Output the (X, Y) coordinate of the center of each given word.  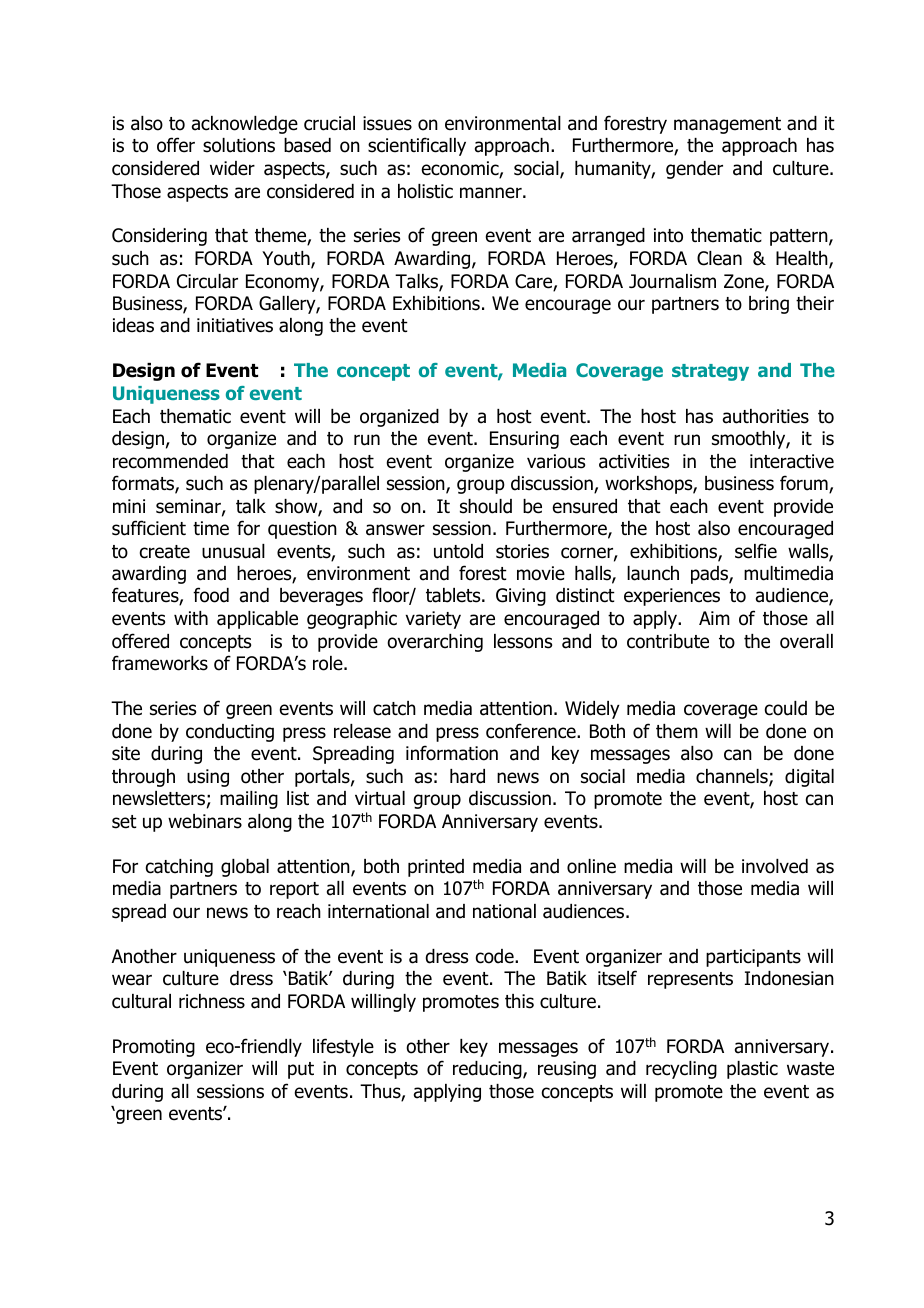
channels (733, 777)
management (727, 125)
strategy (710, 372)
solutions (239, 145)
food (211, 595)
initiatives (235, 325)
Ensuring (524, 440)
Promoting (154, 1048)
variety (433, 620)
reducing (488, 1070)
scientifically (417, 146)
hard (467, 776)
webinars (205, 821)
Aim (714, 618)
